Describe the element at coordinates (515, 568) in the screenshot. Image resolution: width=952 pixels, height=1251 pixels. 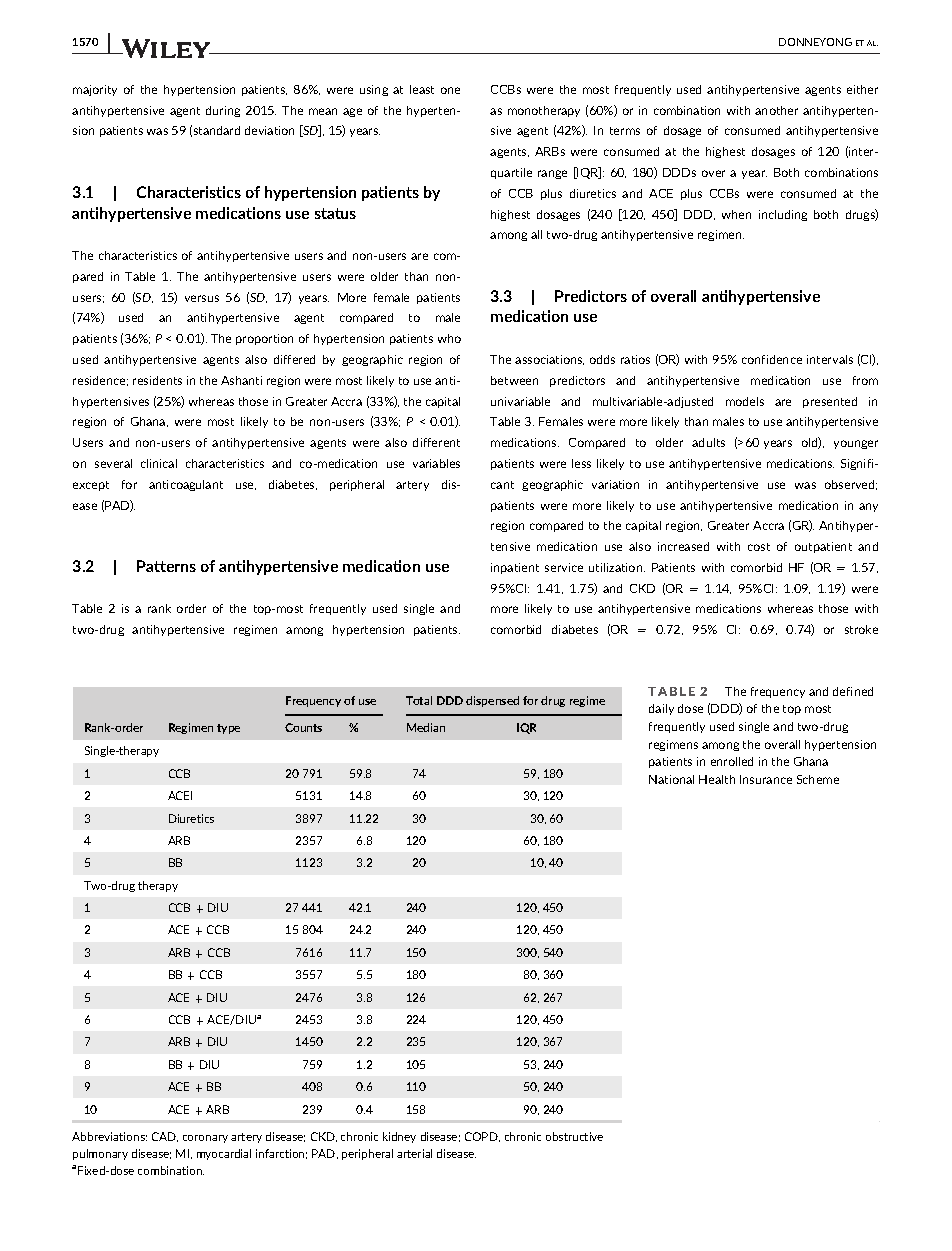
I see `inpatient` at that location.
